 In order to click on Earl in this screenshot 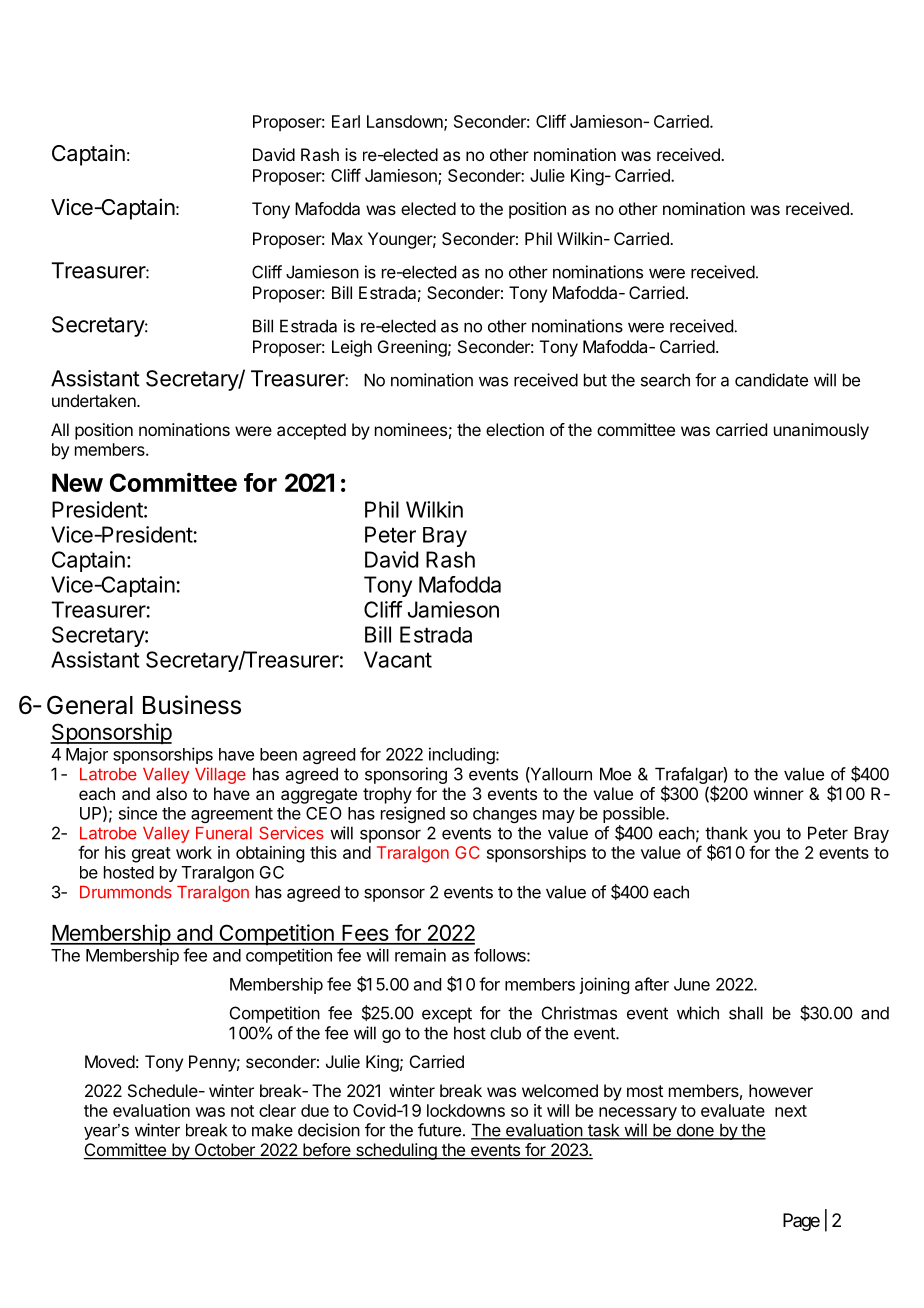, I will do `click(346, 121)`.
